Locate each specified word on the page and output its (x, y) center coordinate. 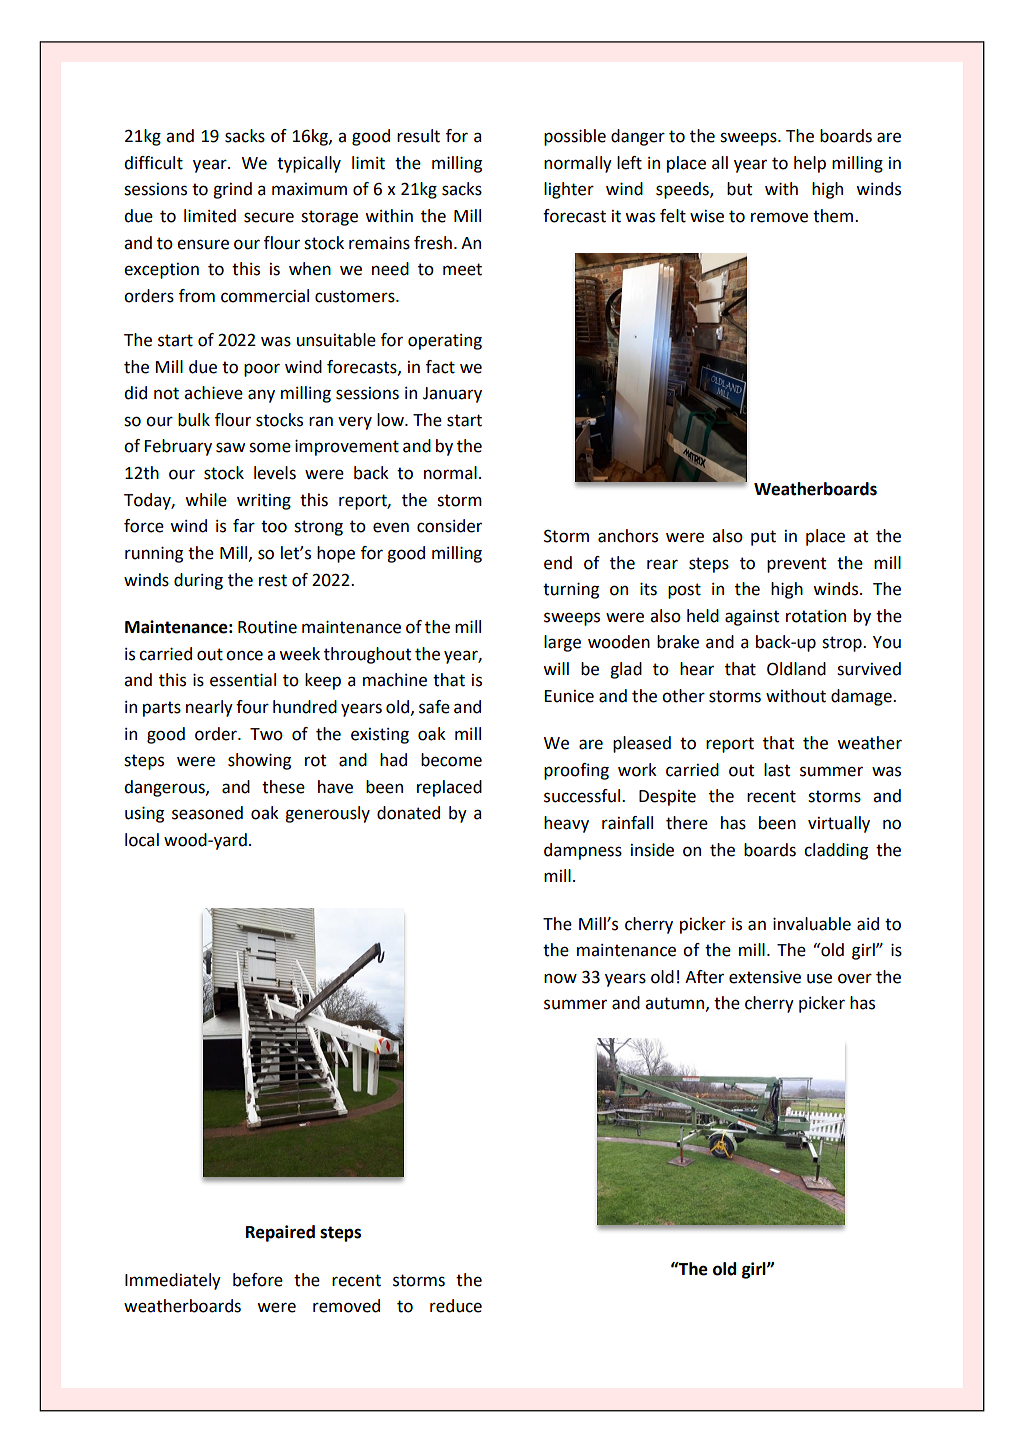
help (810, 164)
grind (232, 190)
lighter (569, 190)
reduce (456, 1306)
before (258, 1280)
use (819, 978)
